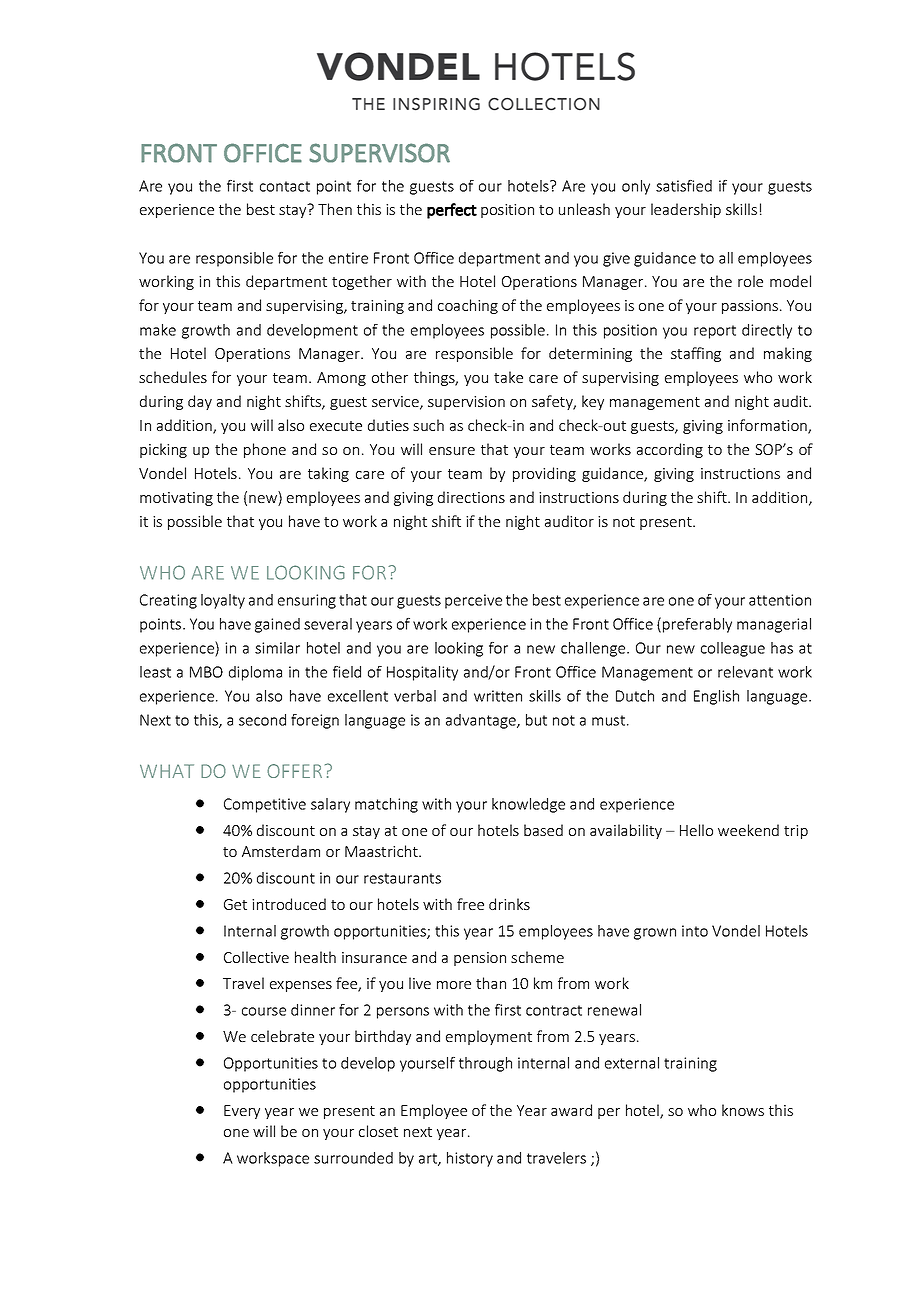  Describe the element at coordinates (498, 696) in the document. I see `written` at that location.
